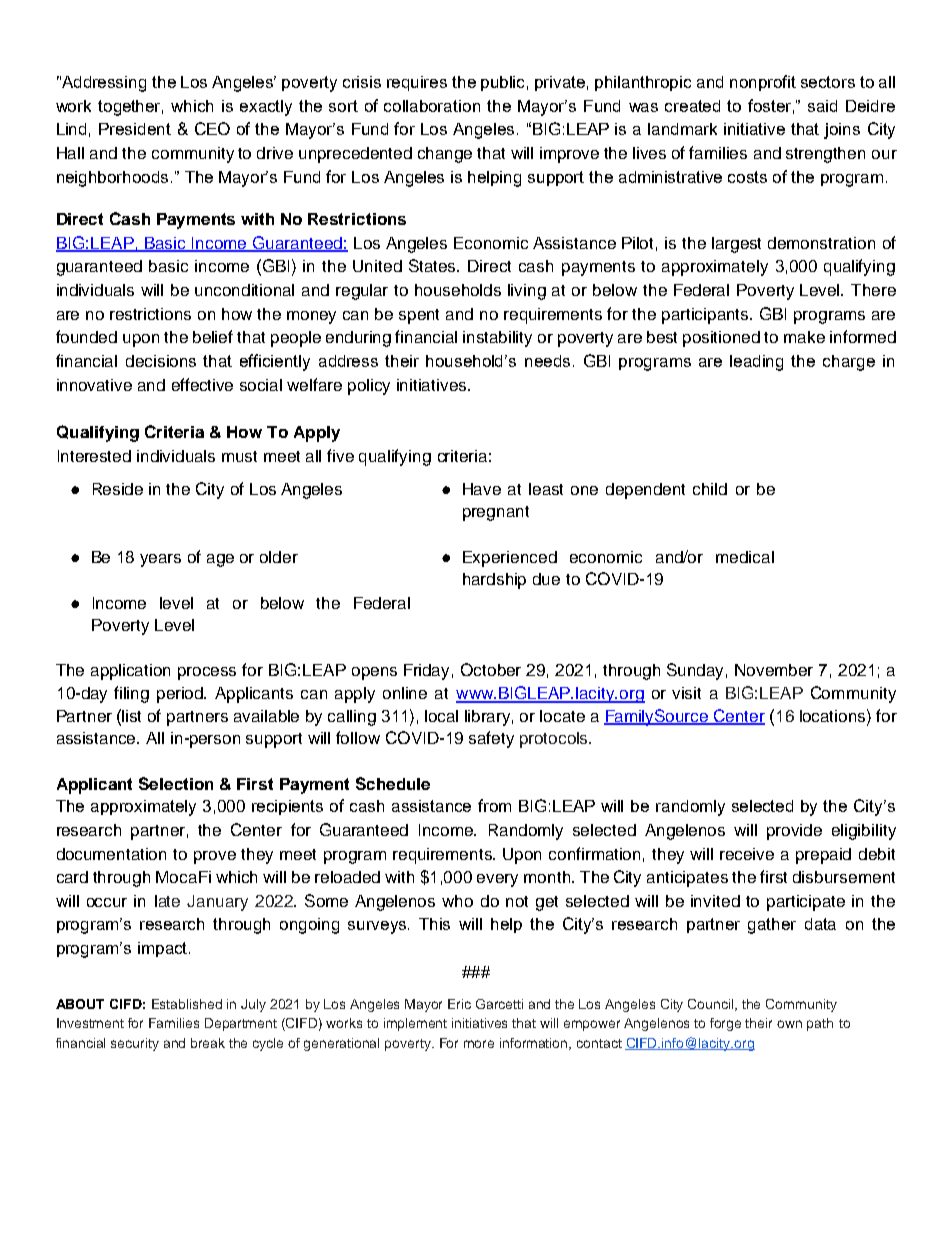 This screenshot has height=1233, width=952. Describe the element at coordinates (822, 106) in the screenshot. I see `said` at that location.
